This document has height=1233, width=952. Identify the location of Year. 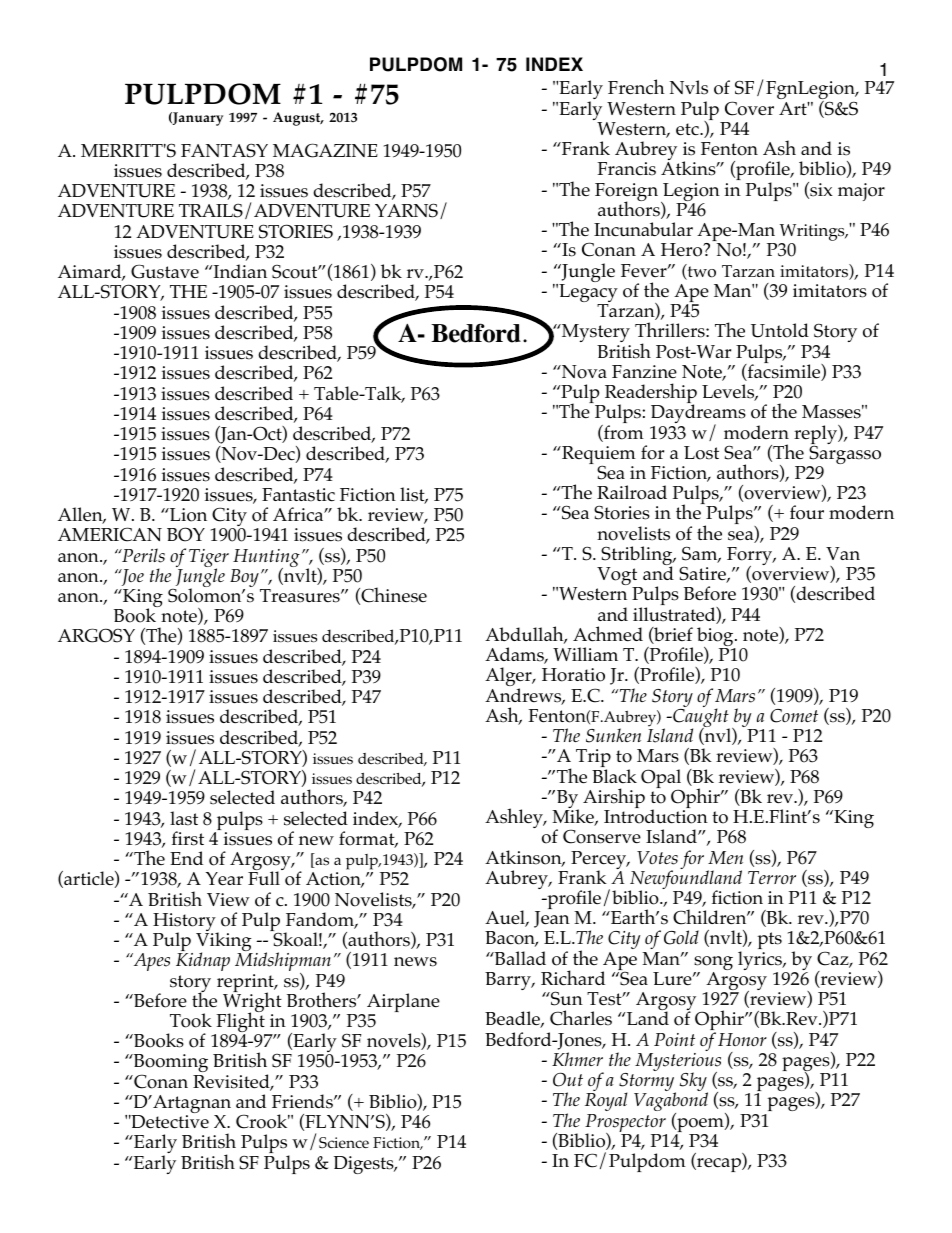
(224, 878).
